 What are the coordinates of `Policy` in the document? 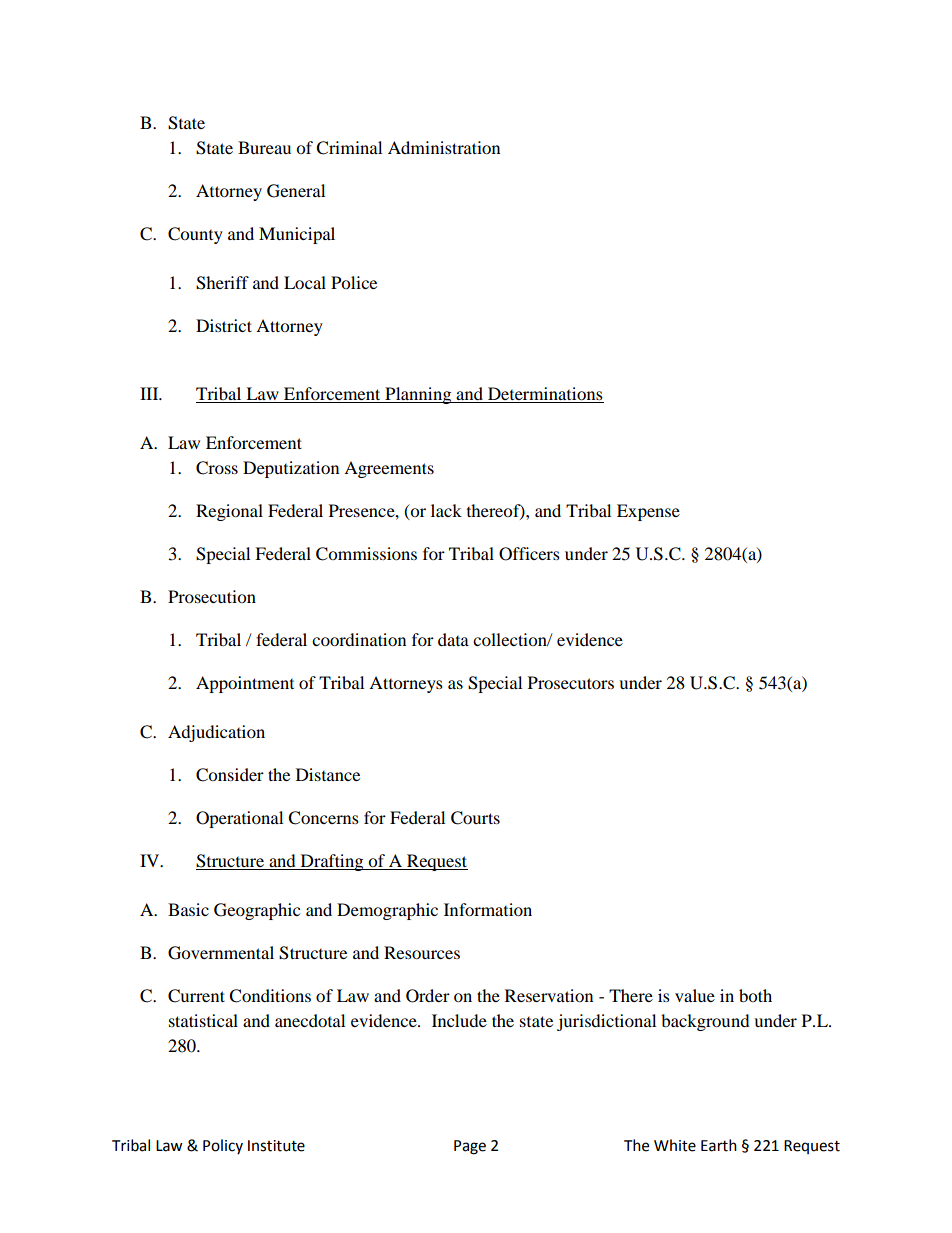 It's located at (223, 1146).
